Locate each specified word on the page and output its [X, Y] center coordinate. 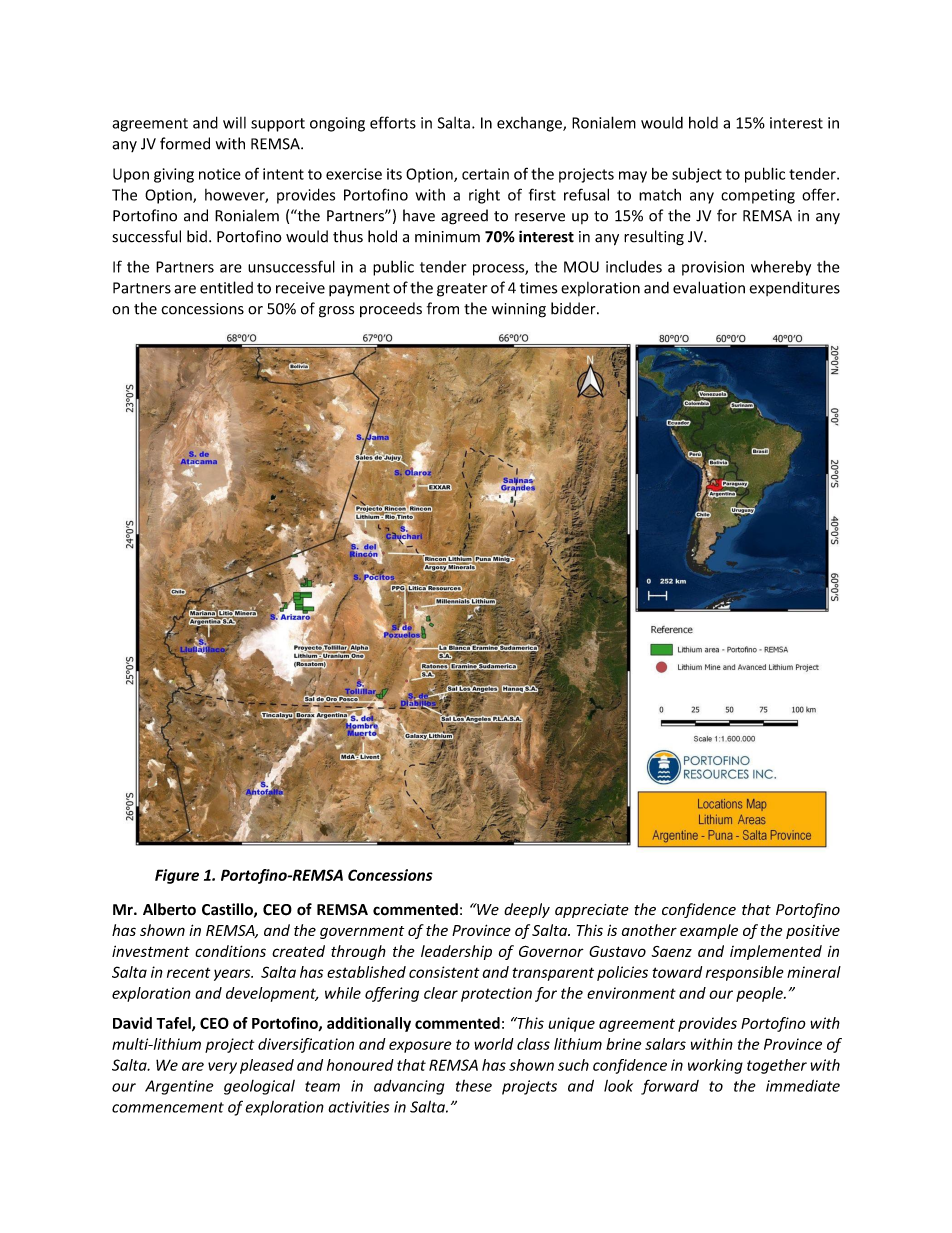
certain [485, 174]
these [474, 1086]
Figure [177, 876]
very [222, 1068]
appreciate [592, 911]
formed [185, 143]
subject [697, 175]
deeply [527, 910]
